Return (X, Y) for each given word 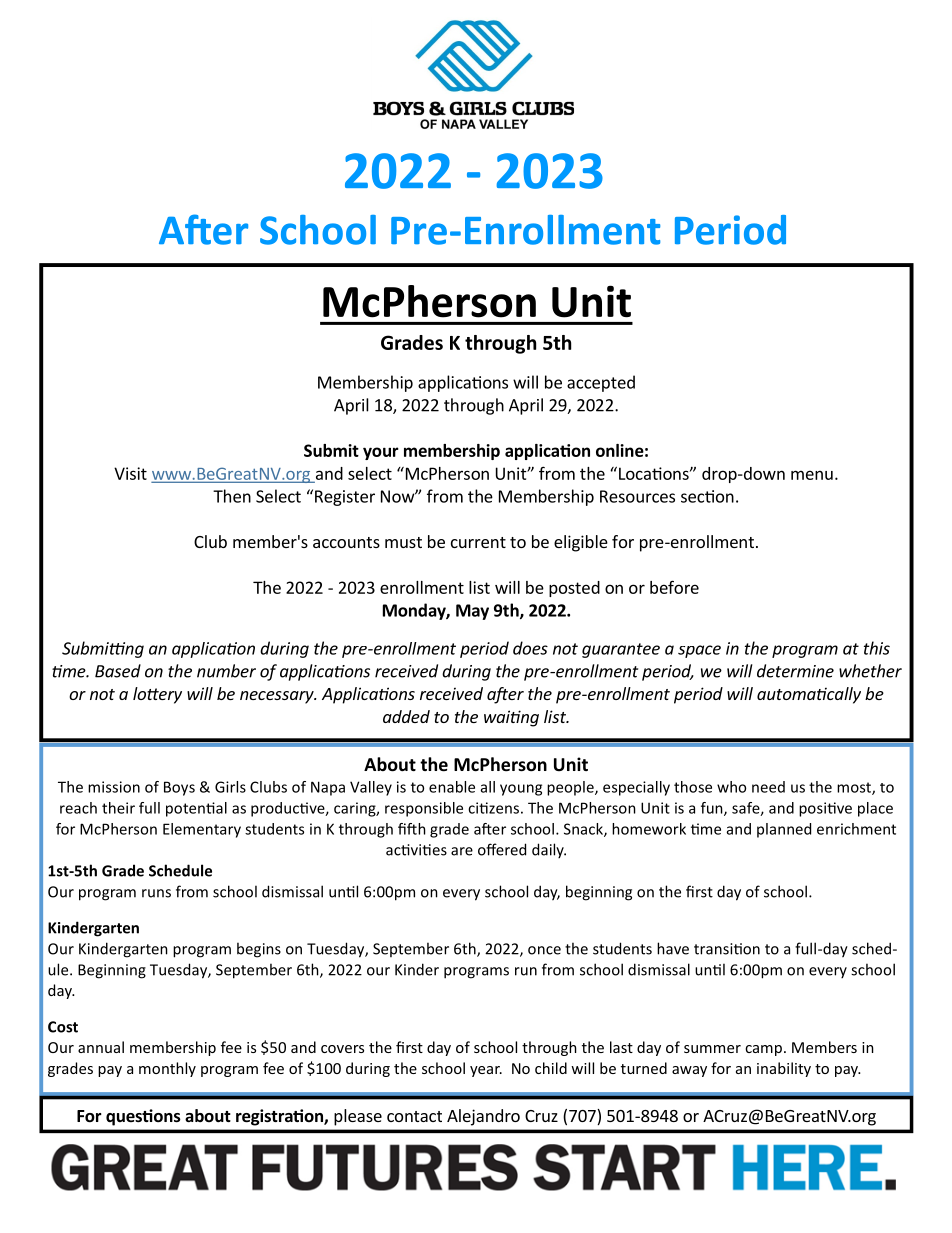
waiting (511, 718)
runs (156, 893)
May (472, 612)
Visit (130, 473)
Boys (179, 788)
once (544, 950)
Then (232, 496)
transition (727, 949)
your (381, 453)
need (768, 787)
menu (812, 475)
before (674, 587)
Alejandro (483, 1117)
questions (143, 1117)
